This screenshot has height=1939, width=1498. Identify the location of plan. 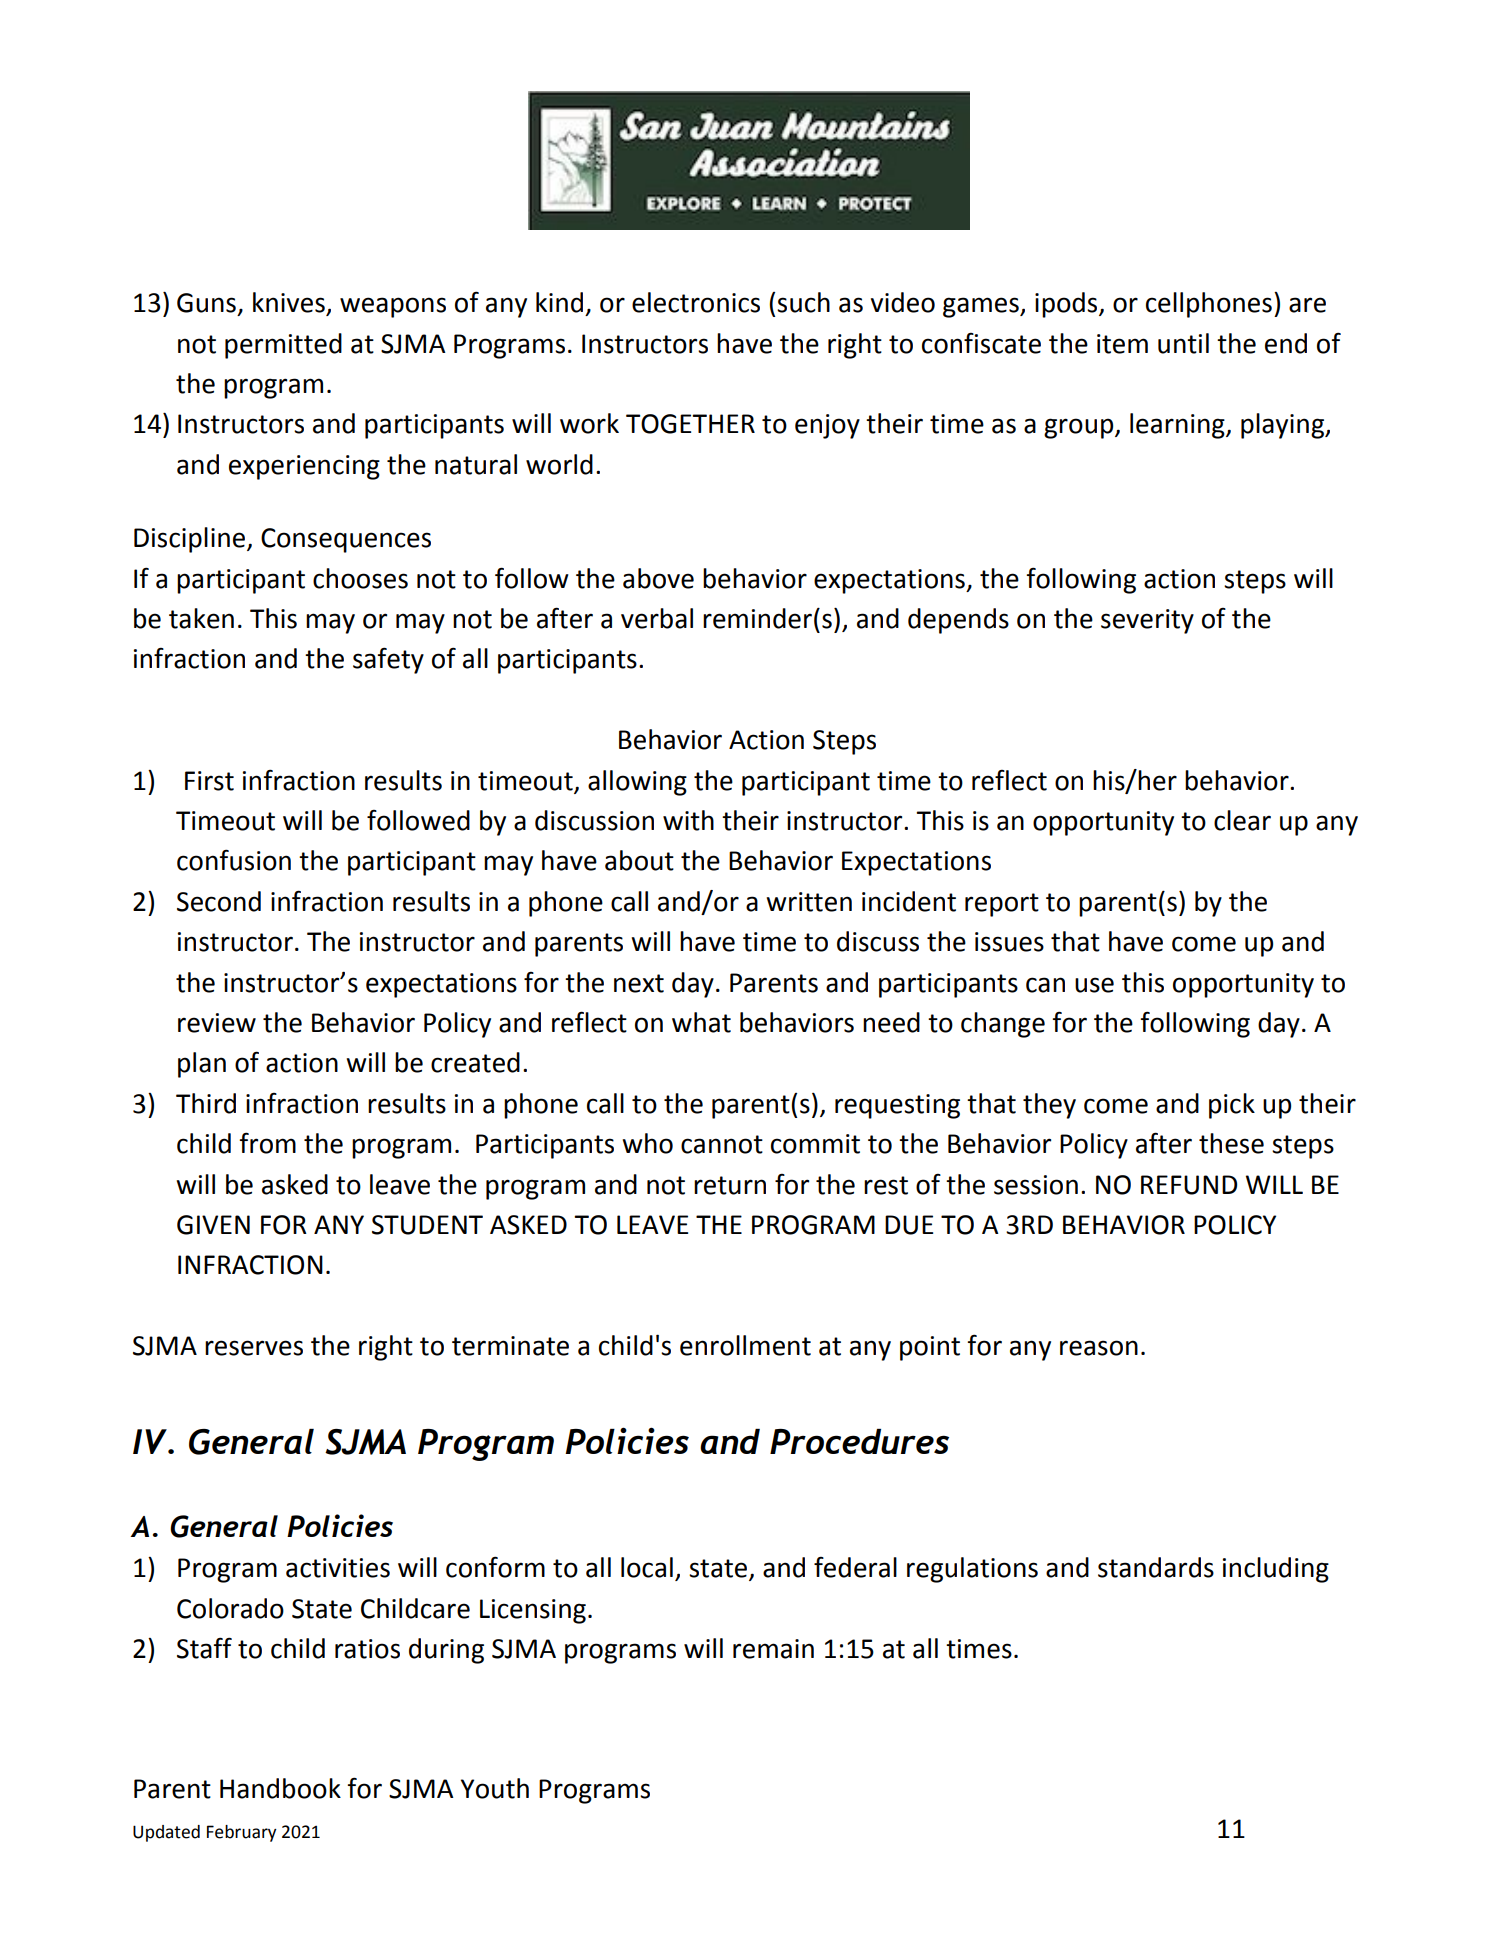
(202, 1065).
